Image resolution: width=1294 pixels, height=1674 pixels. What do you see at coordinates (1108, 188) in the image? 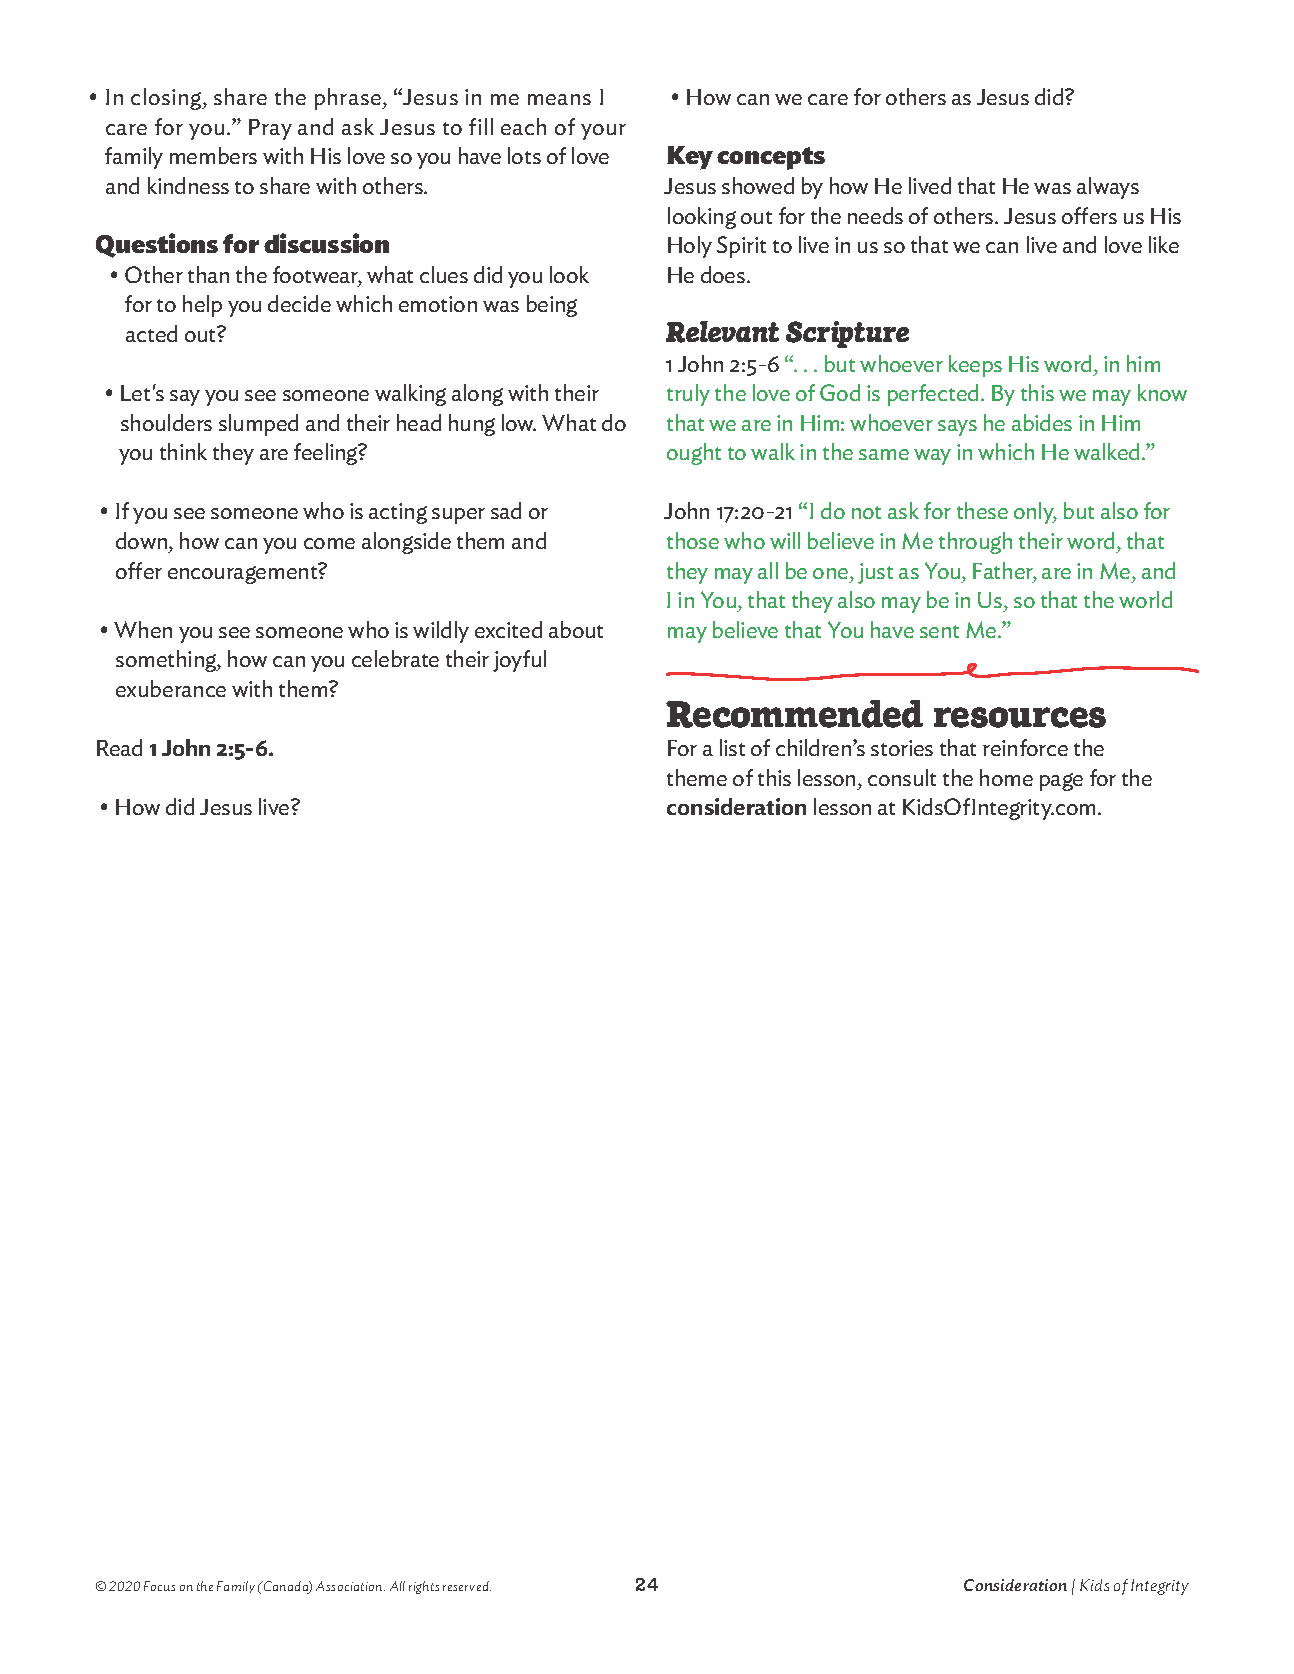
I see `always` at bounding box center [1108, 188].
